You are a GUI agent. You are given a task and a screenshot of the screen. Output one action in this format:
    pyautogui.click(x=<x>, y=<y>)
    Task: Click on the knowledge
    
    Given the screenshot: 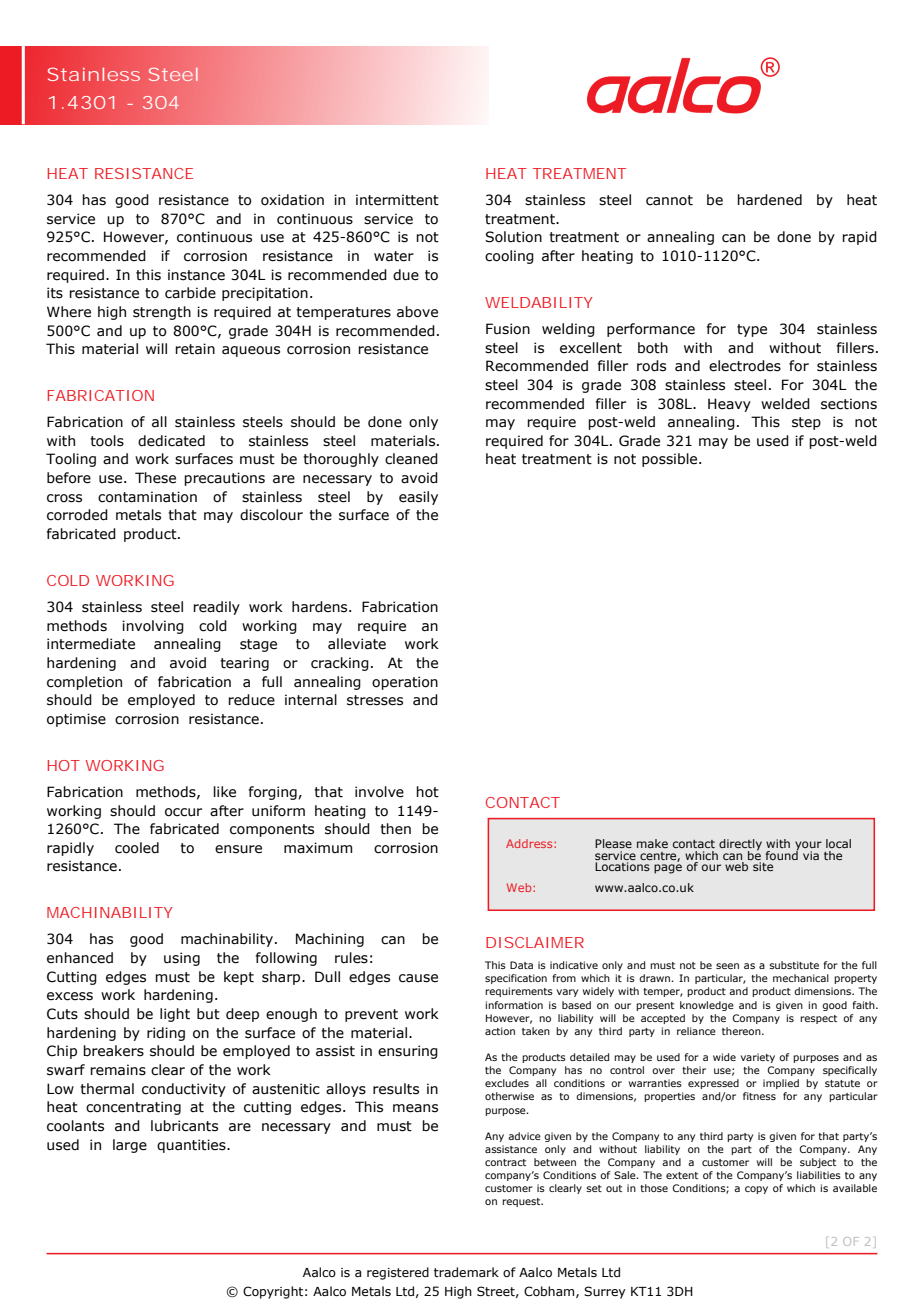 What is the action you would take?
    pyautogui.click(x=707, y=1006)
